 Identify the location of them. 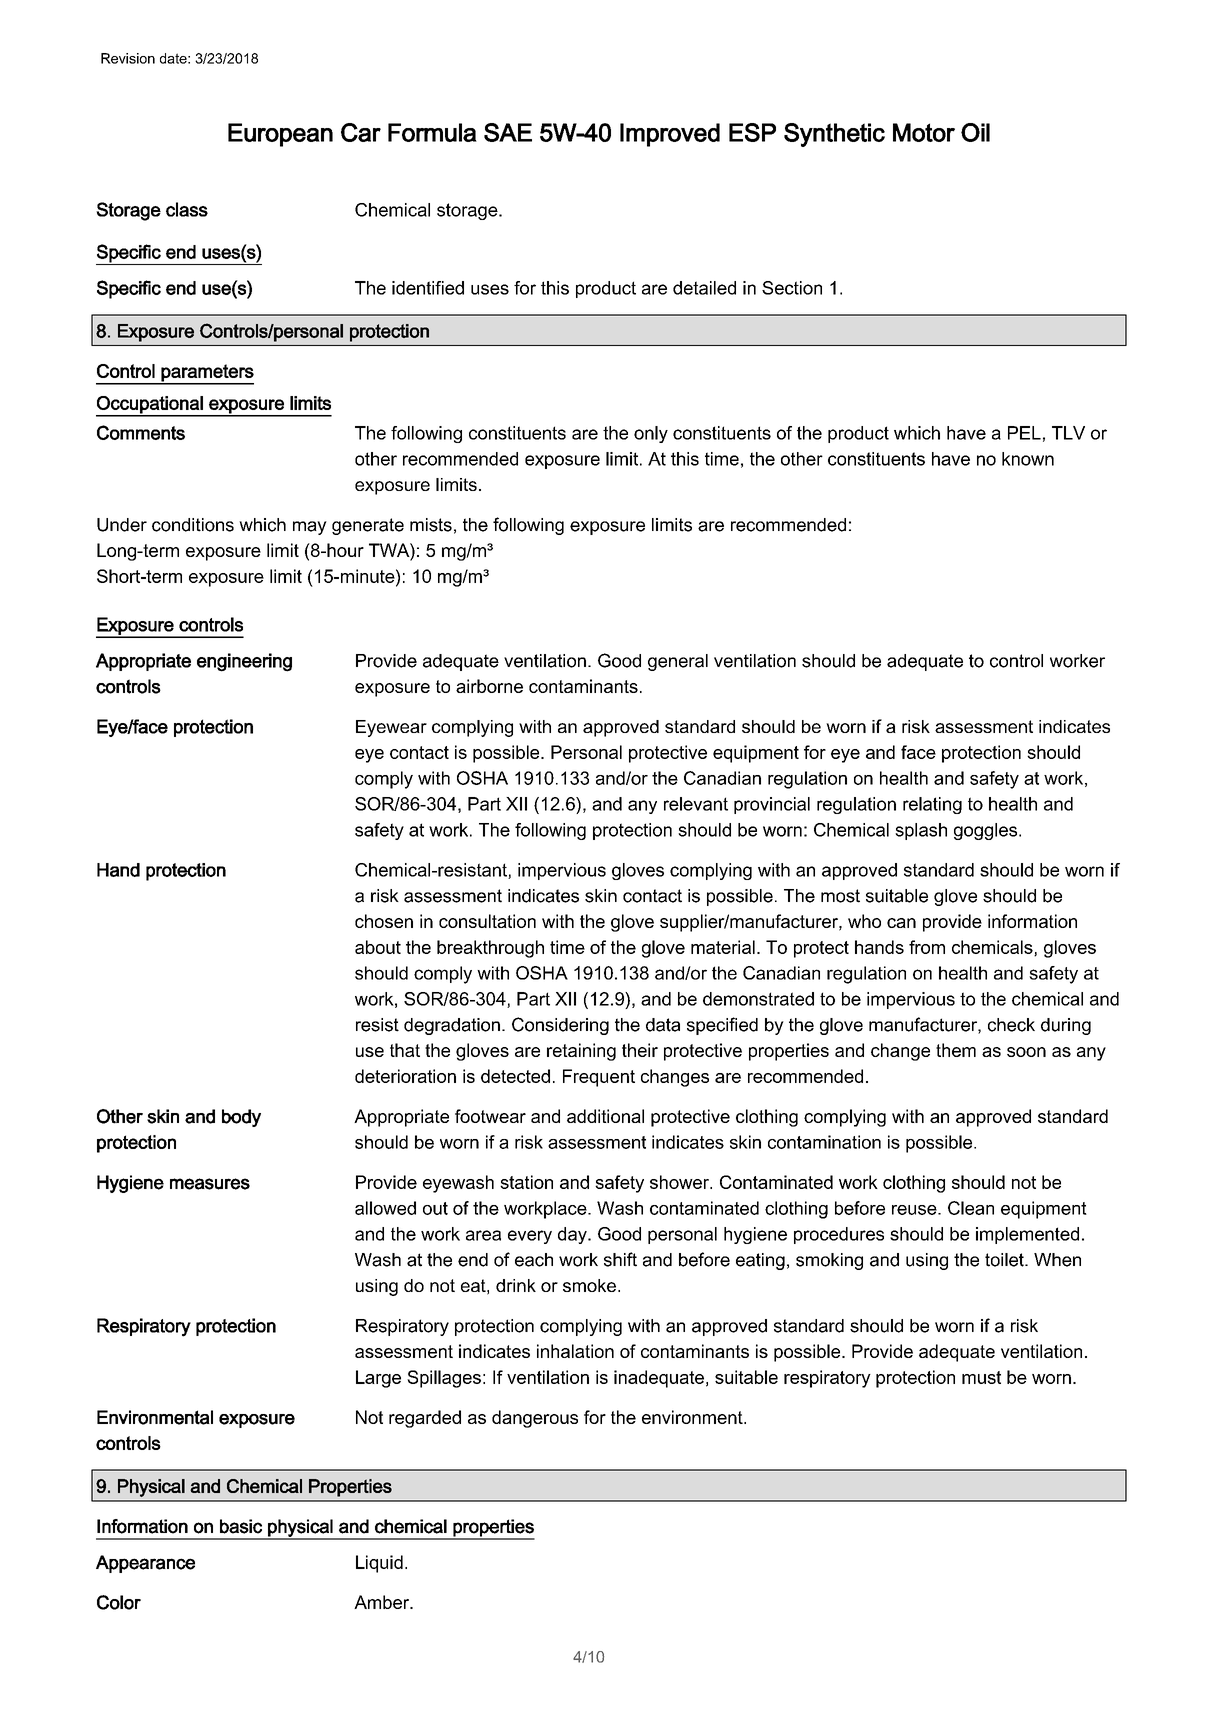
(956, 1050).
